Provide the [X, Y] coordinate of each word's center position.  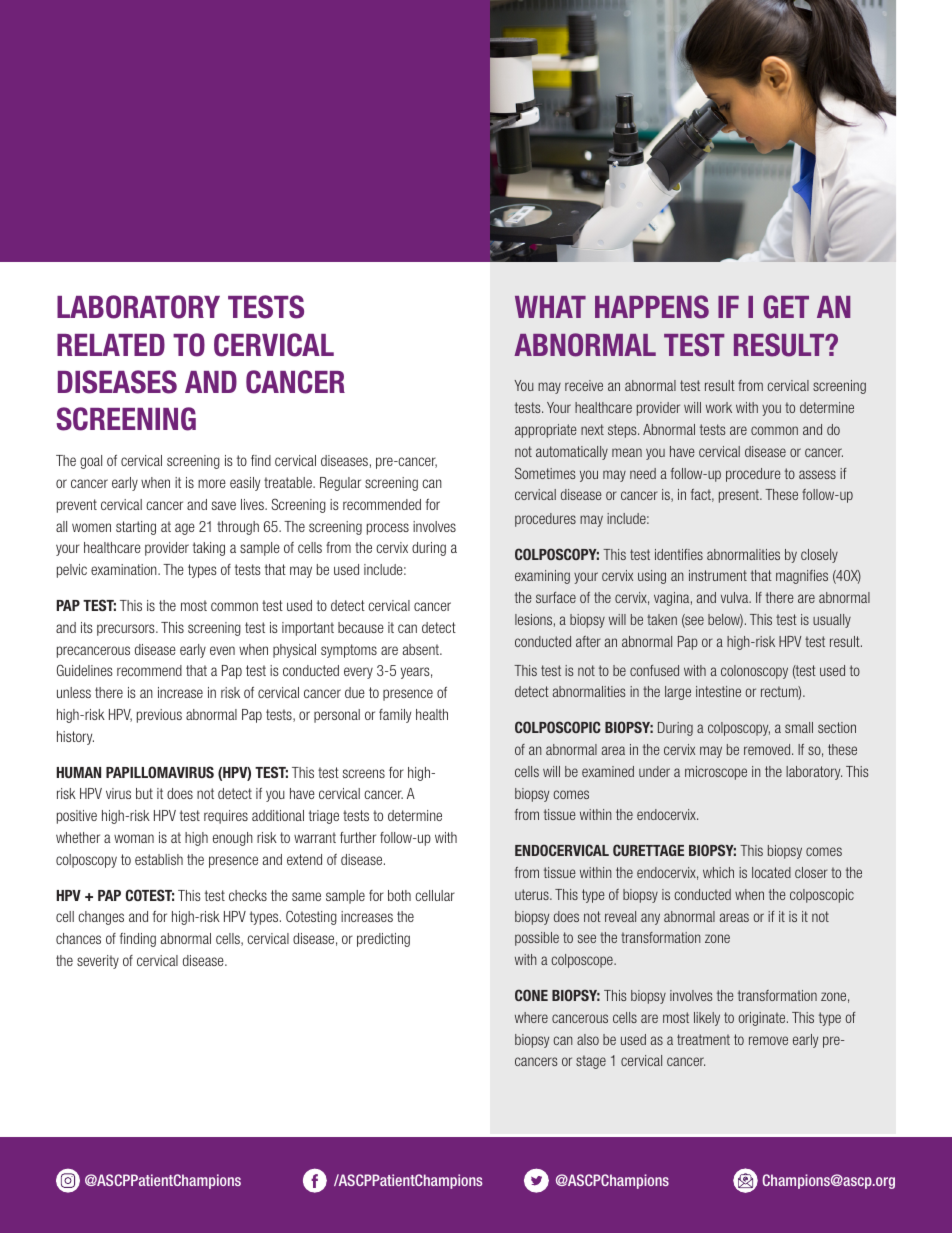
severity [98, 962]
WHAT [550, 307]
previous [159, 716]
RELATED [111, 345]
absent [422, 649]
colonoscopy [754, 672]
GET [786, 307]
